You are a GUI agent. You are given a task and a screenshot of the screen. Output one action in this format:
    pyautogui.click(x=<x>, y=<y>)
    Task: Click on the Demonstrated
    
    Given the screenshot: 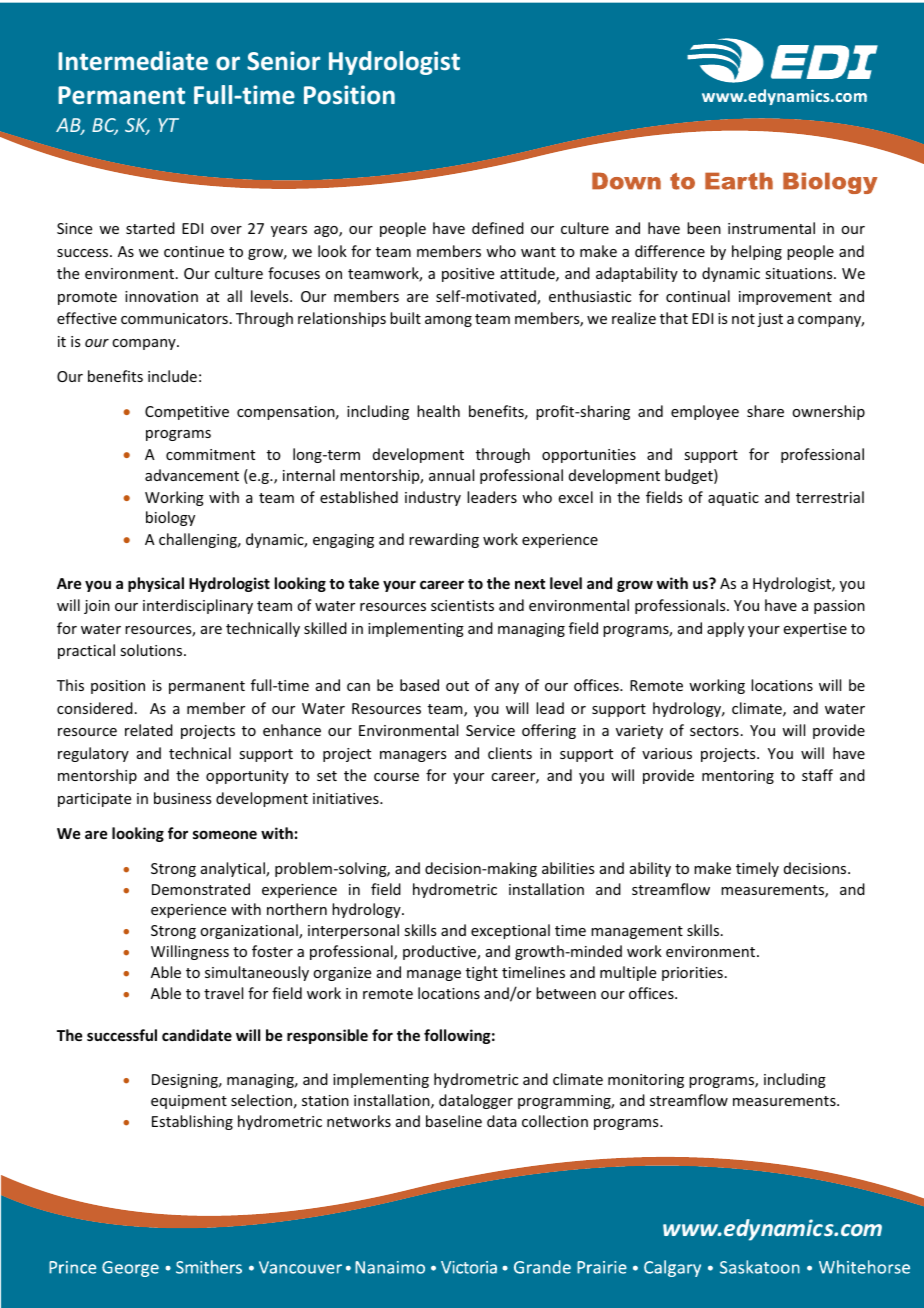 What is the action you would take?
    pyautogui.click(x=201, y=889)
